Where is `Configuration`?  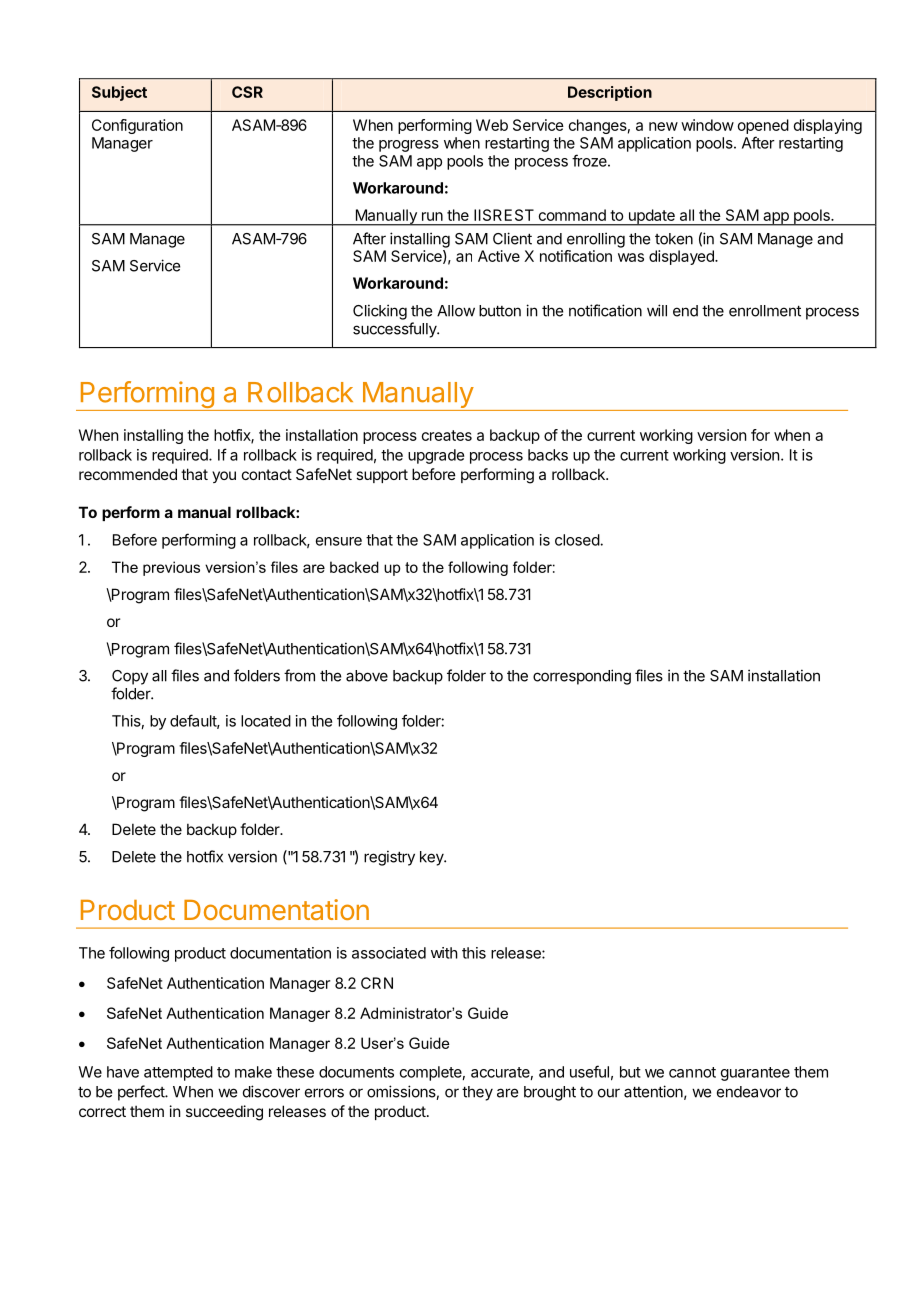 Configuration is located at coordinates (137, 126).
